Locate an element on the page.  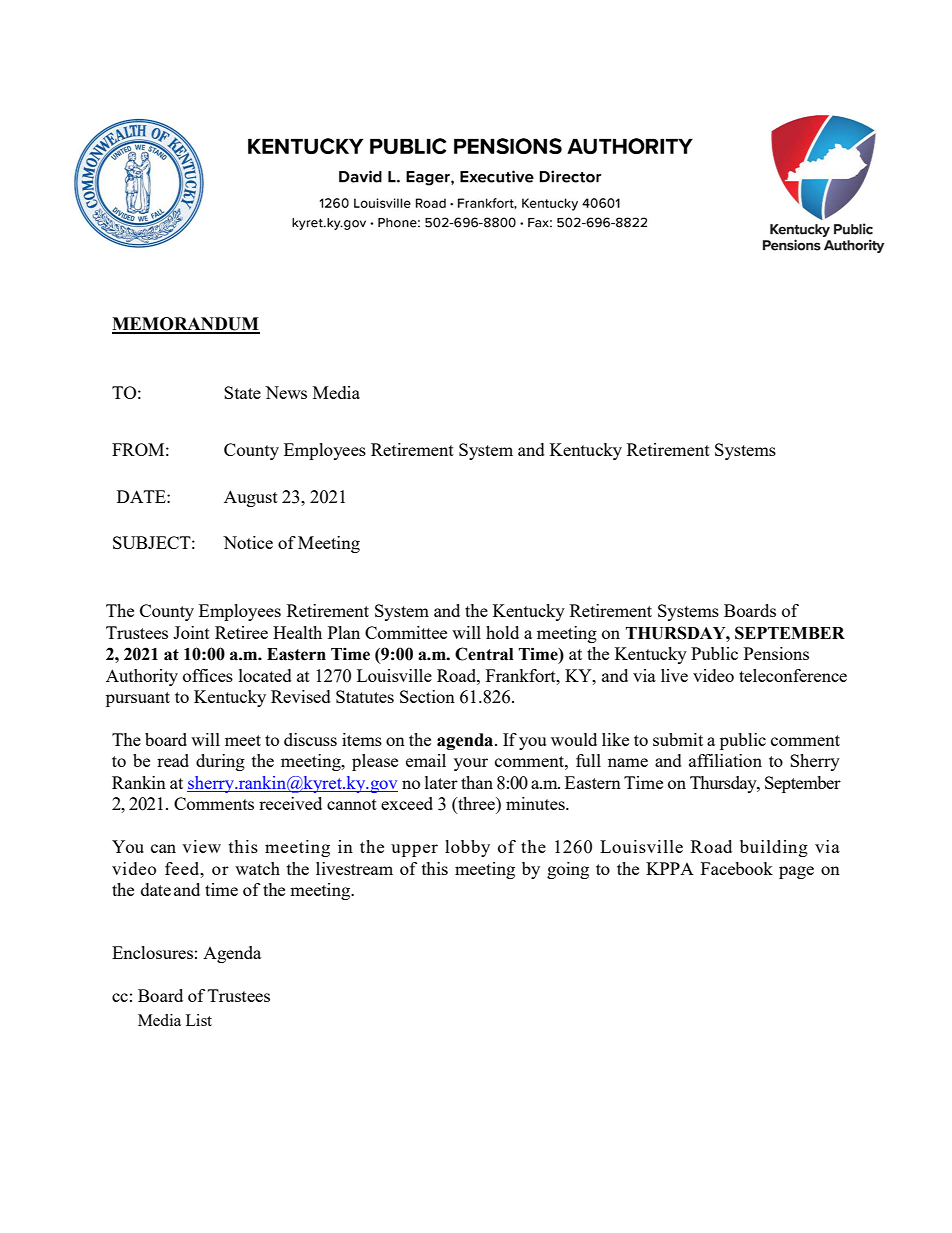
MEMORANDUM is located at coordinates (186, 325).
